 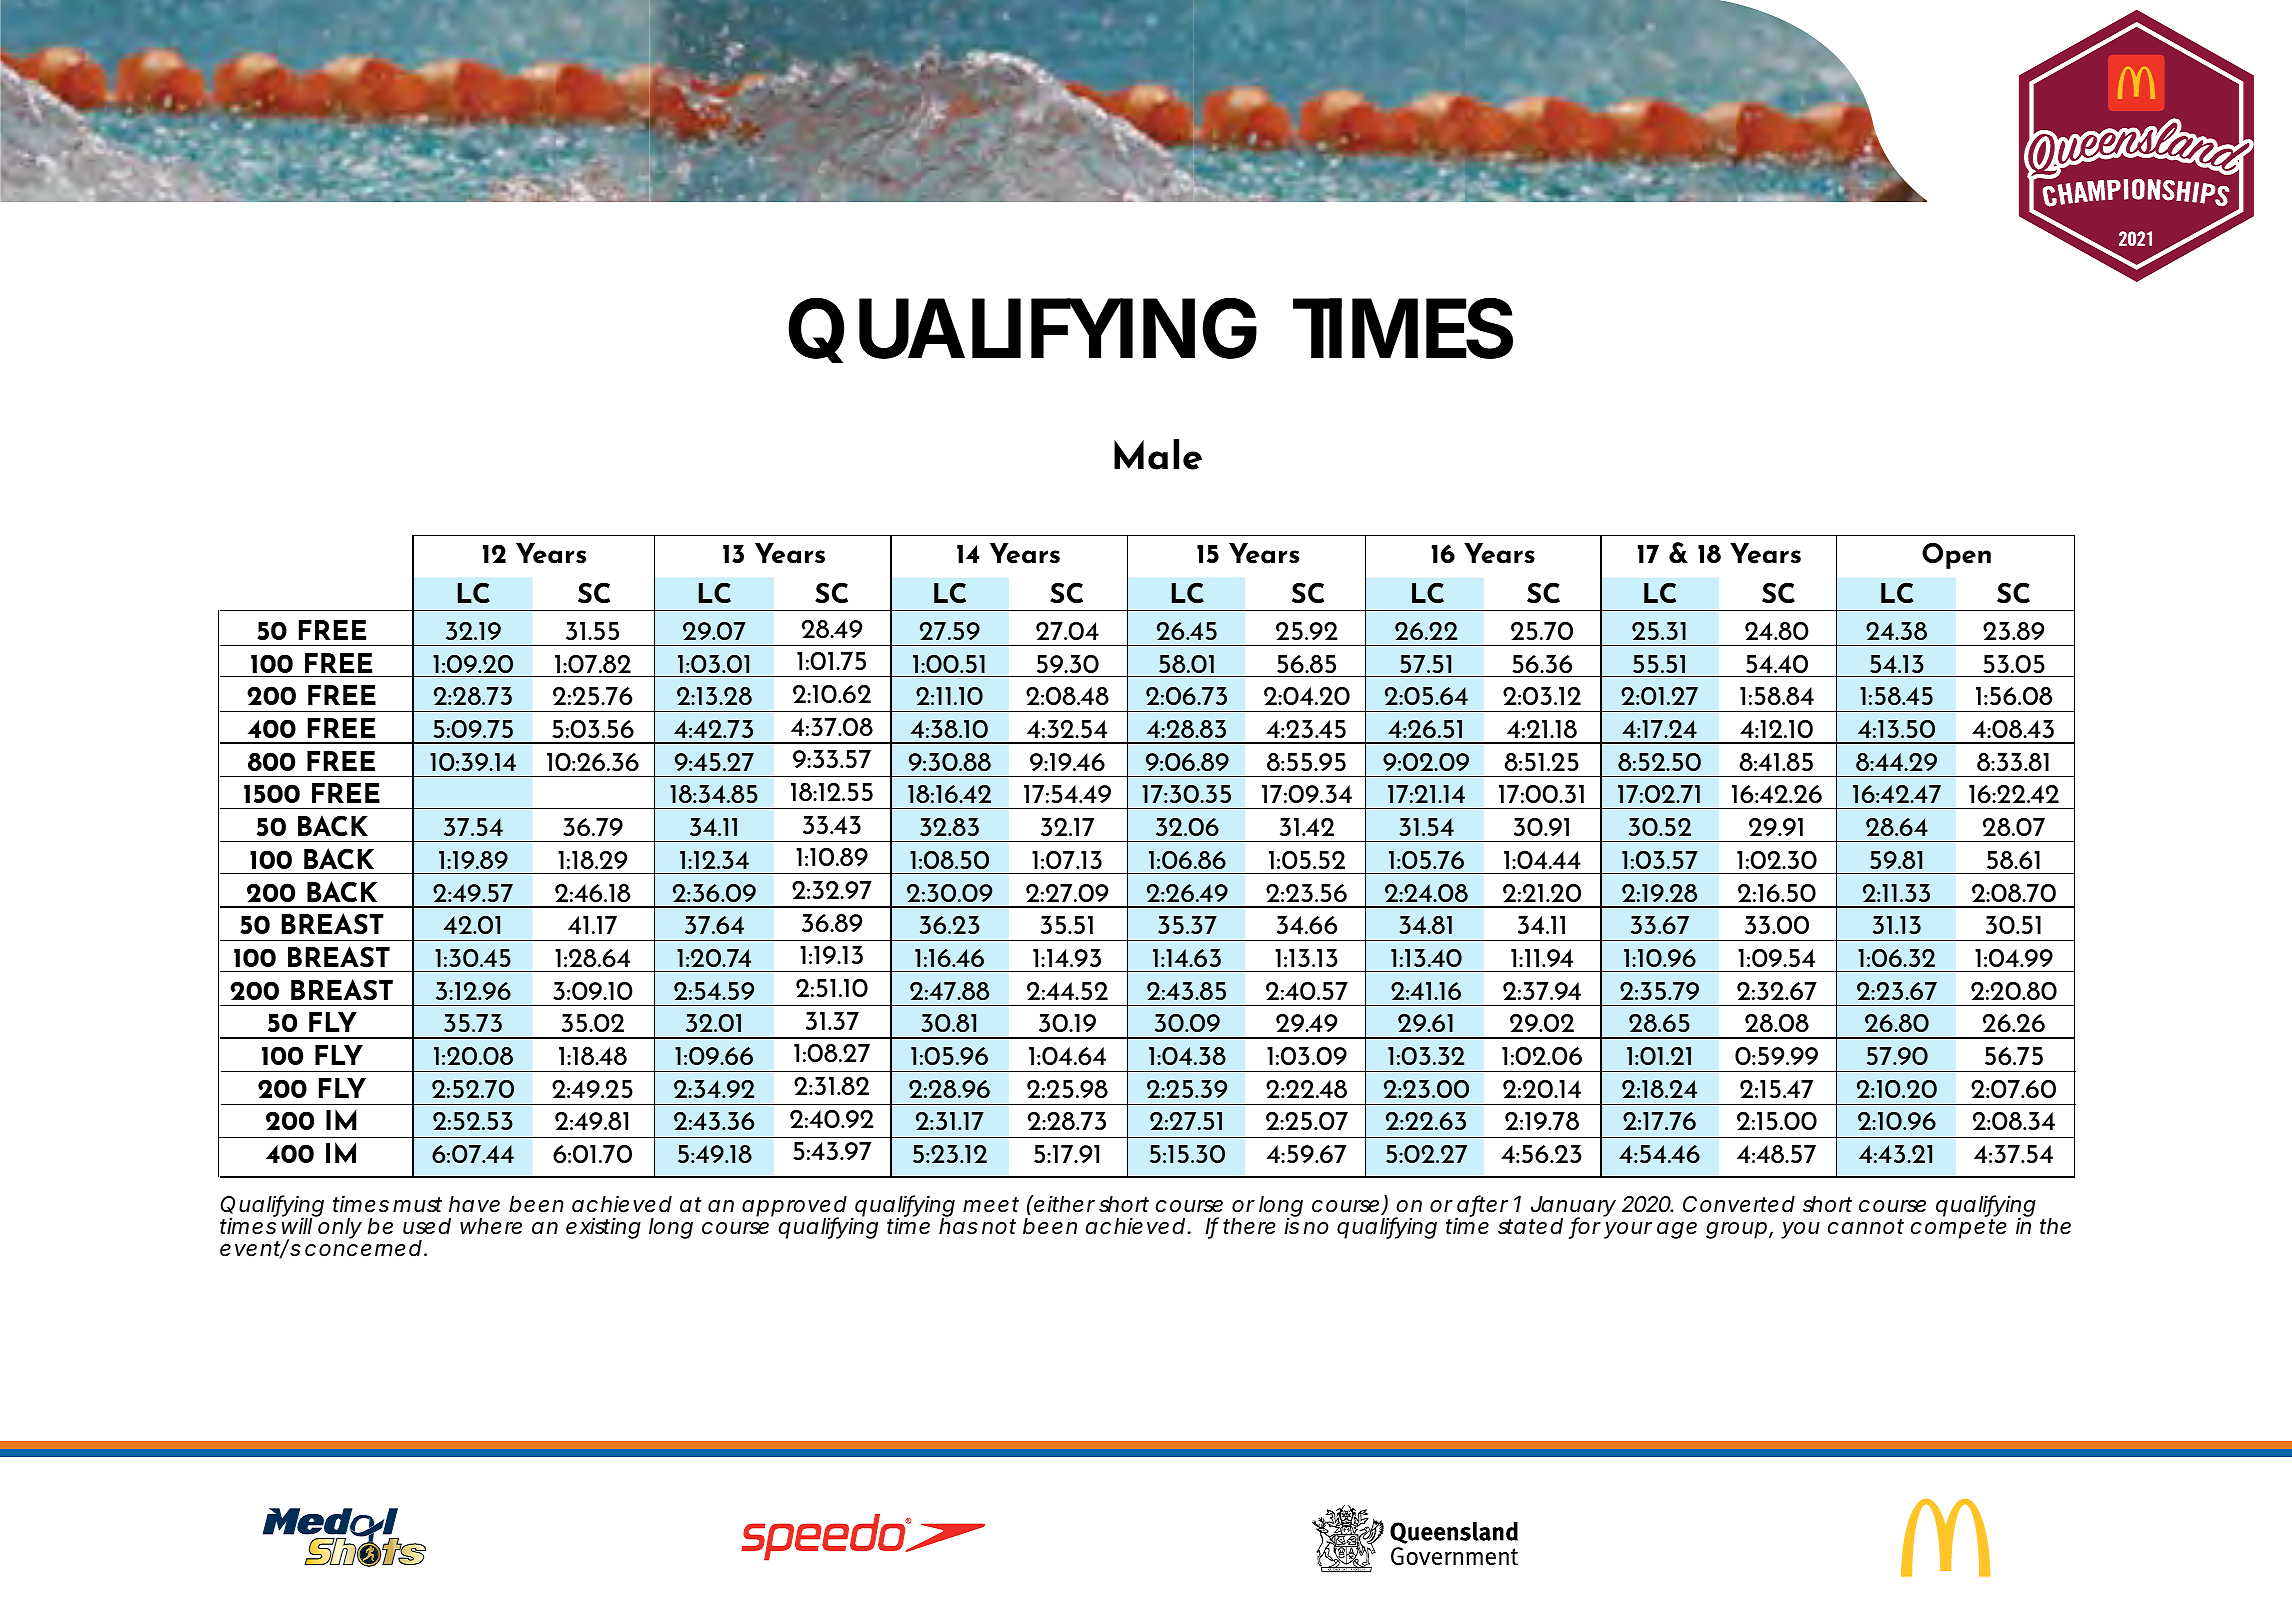 What do you see at coordinates (427, 1226) in the screenshot?
I see `used` at bounding box center [427, 1226].
